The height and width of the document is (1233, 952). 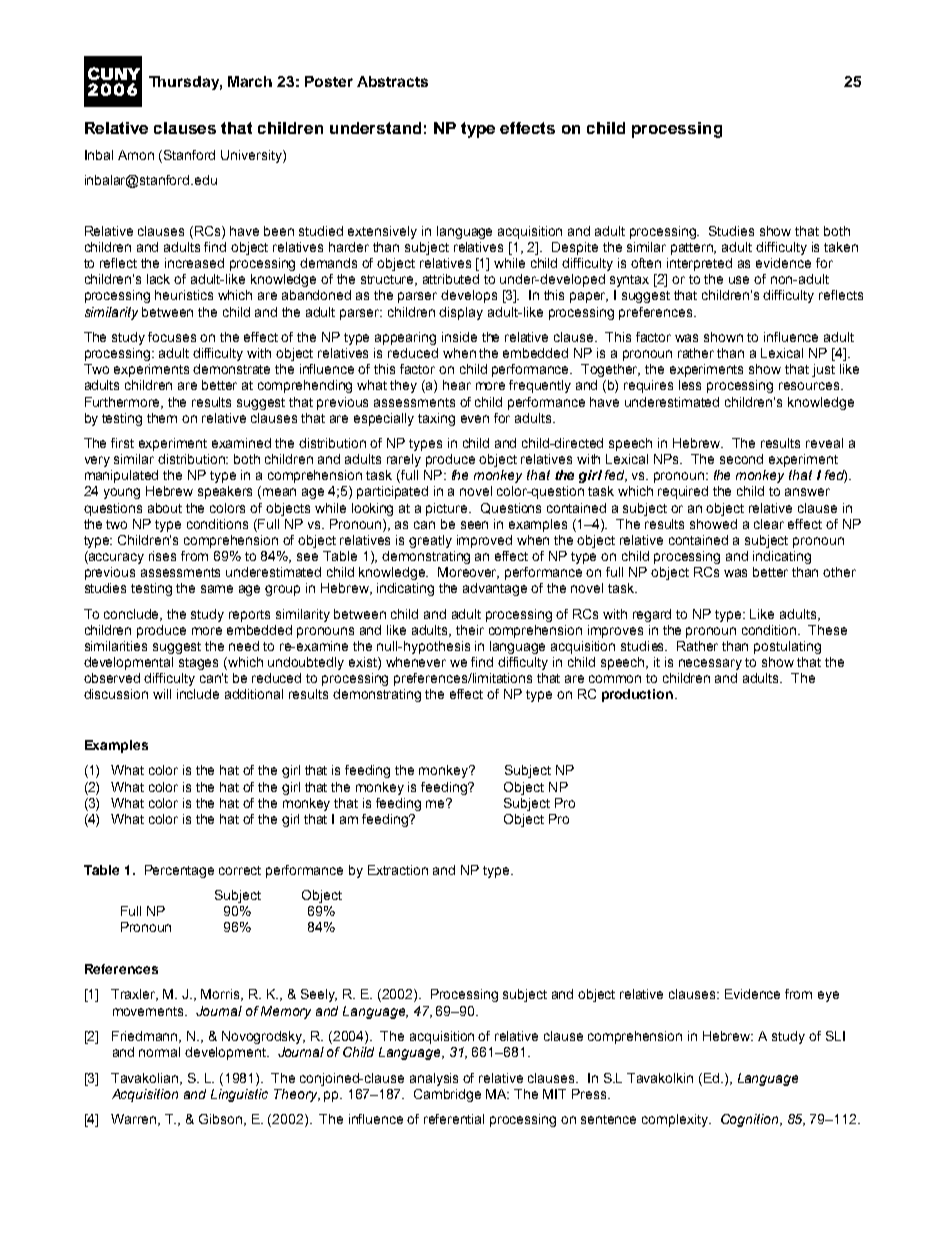 What do you see at coordinates (392, 81) in the document?
I see `Abstracts` at bounding box center [392, 81].
